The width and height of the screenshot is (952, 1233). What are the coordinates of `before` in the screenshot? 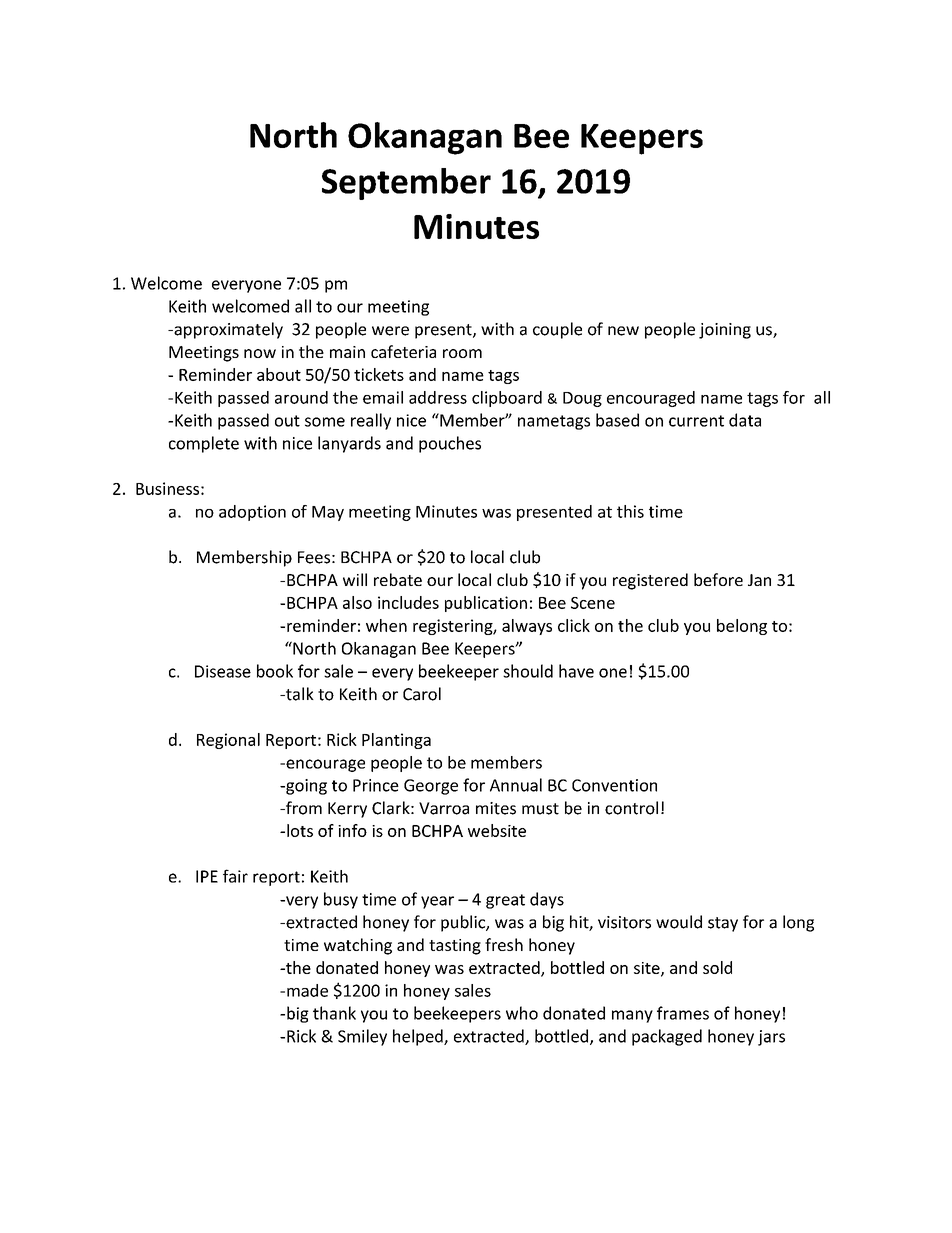 It's located at (718, 579).
